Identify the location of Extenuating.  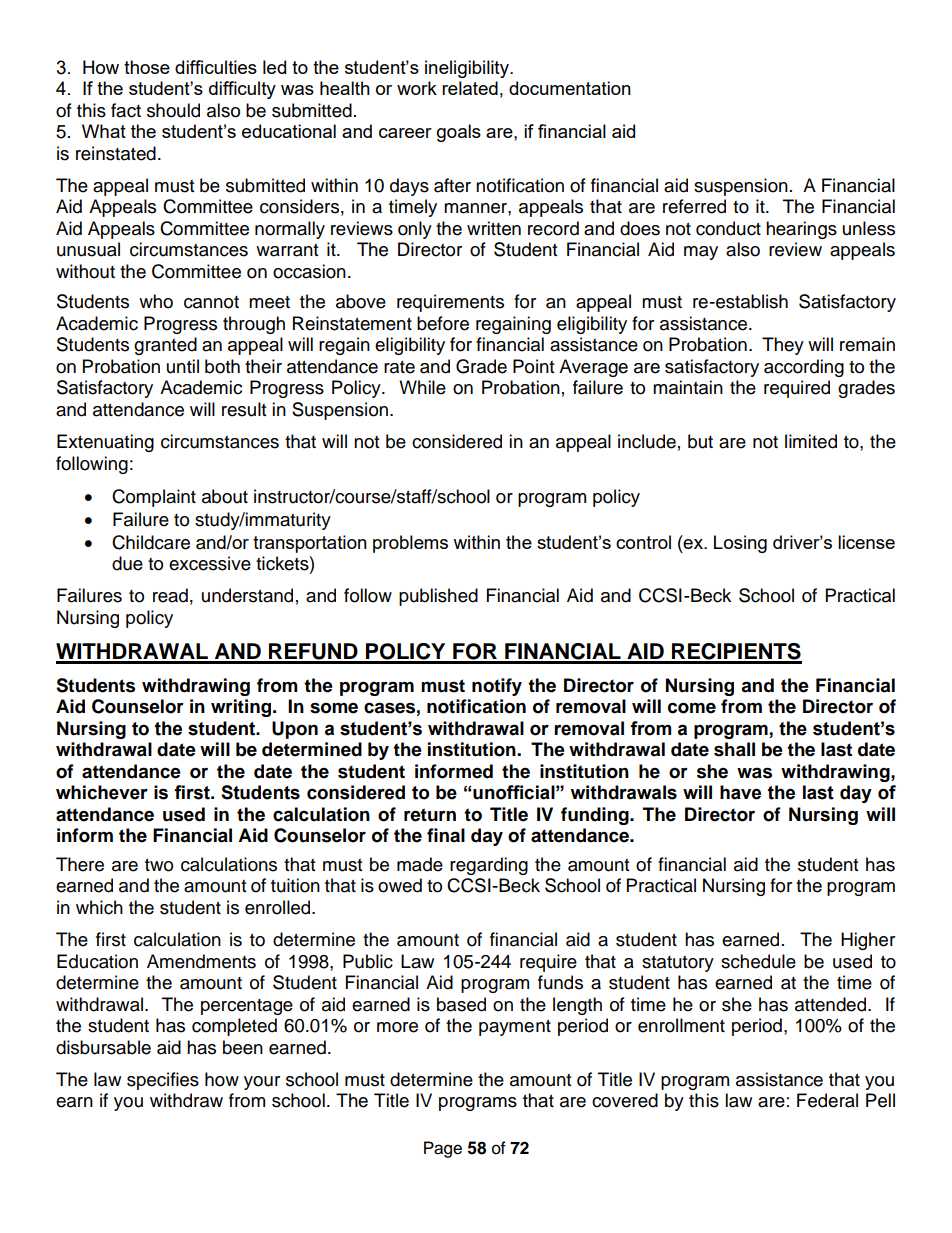
(105, 443).
